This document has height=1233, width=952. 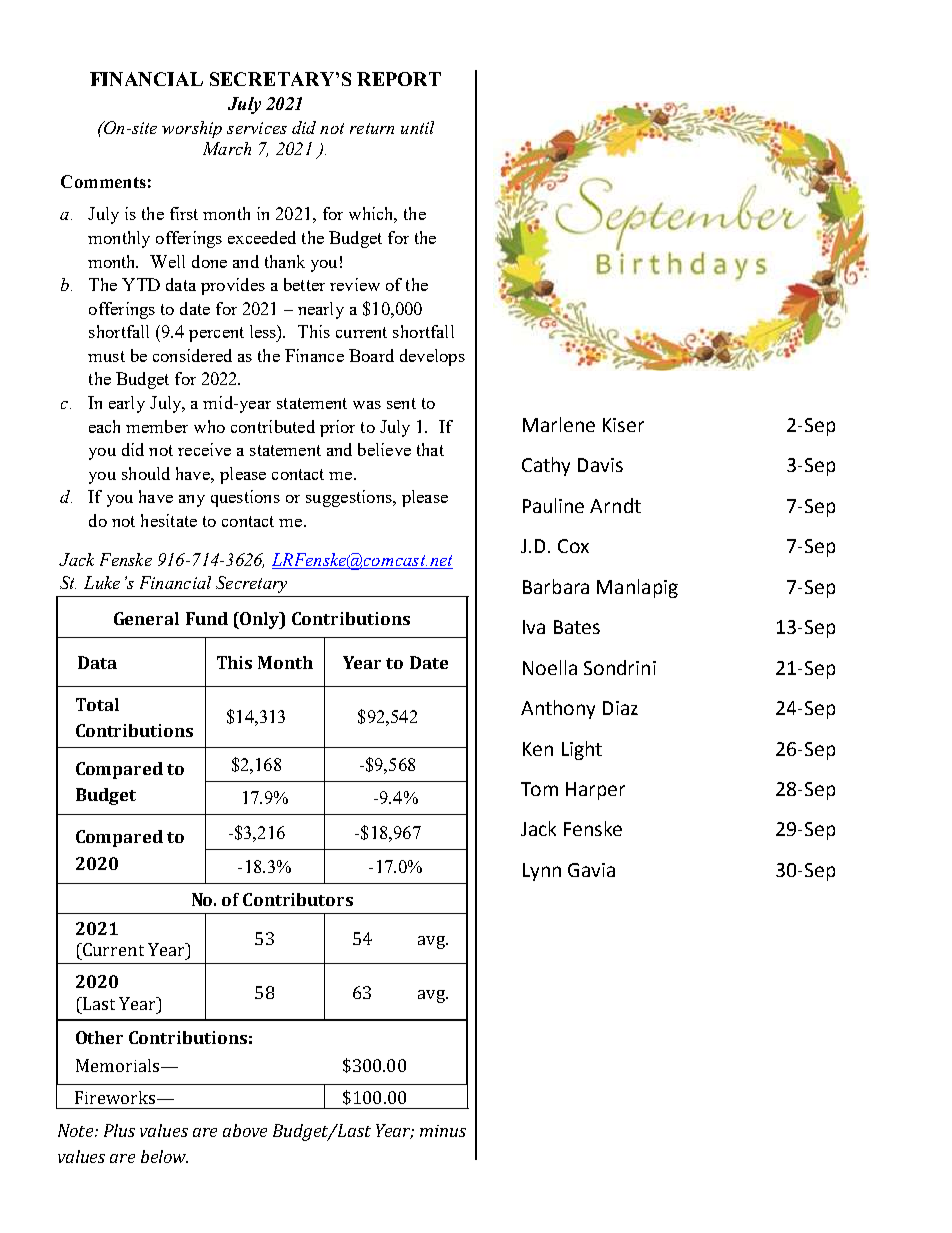 I want to click on Lynn, so click(x=542, y=872).
